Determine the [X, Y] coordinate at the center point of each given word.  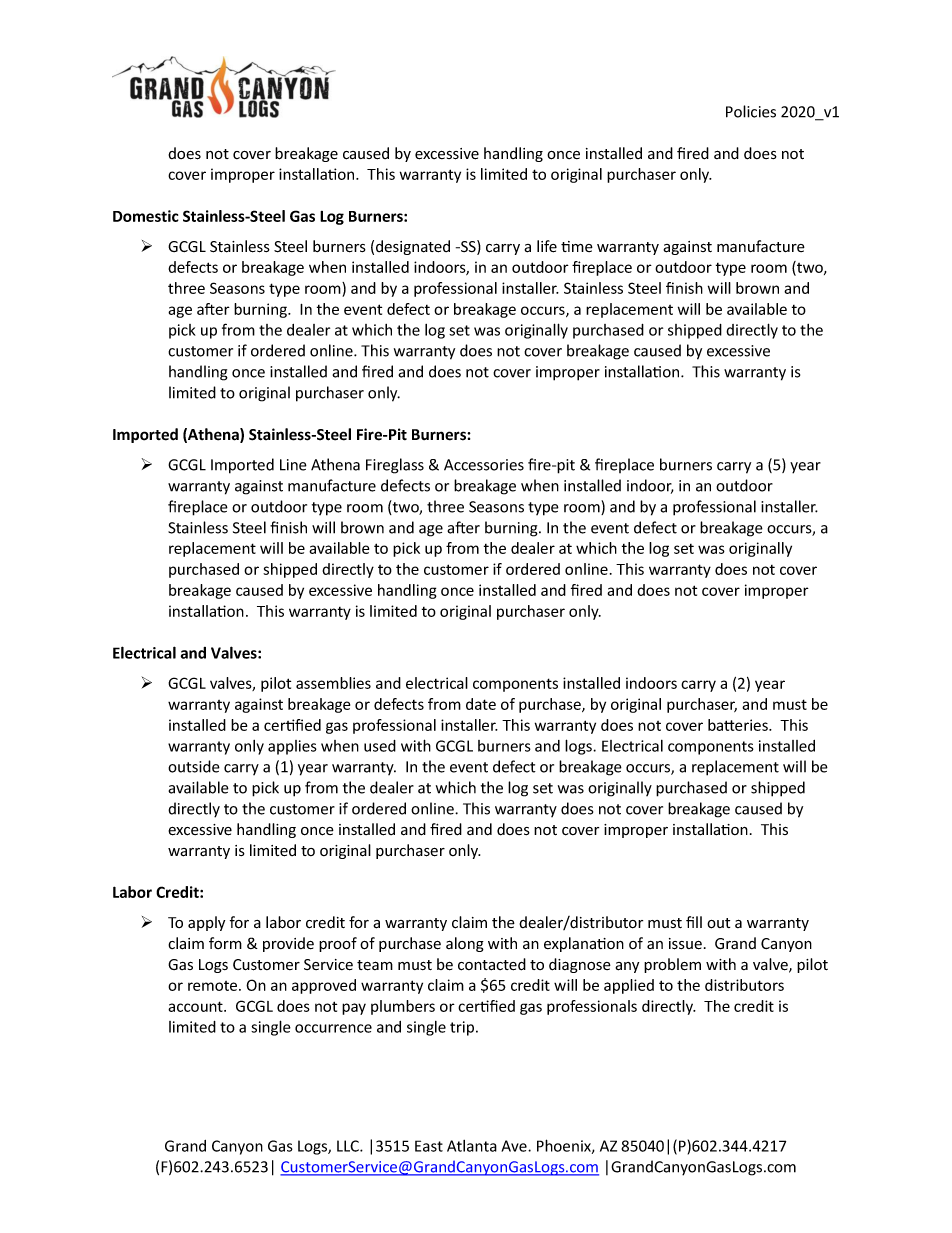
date [481, 704]
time [577, 246]
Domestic [146, 216]
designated [413, 247]
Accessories [484, 465]
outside [194, 766]
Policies [751, 111]
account [196, 1006]
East [429, 1146]
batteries [739, 725]
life [547, 246]
